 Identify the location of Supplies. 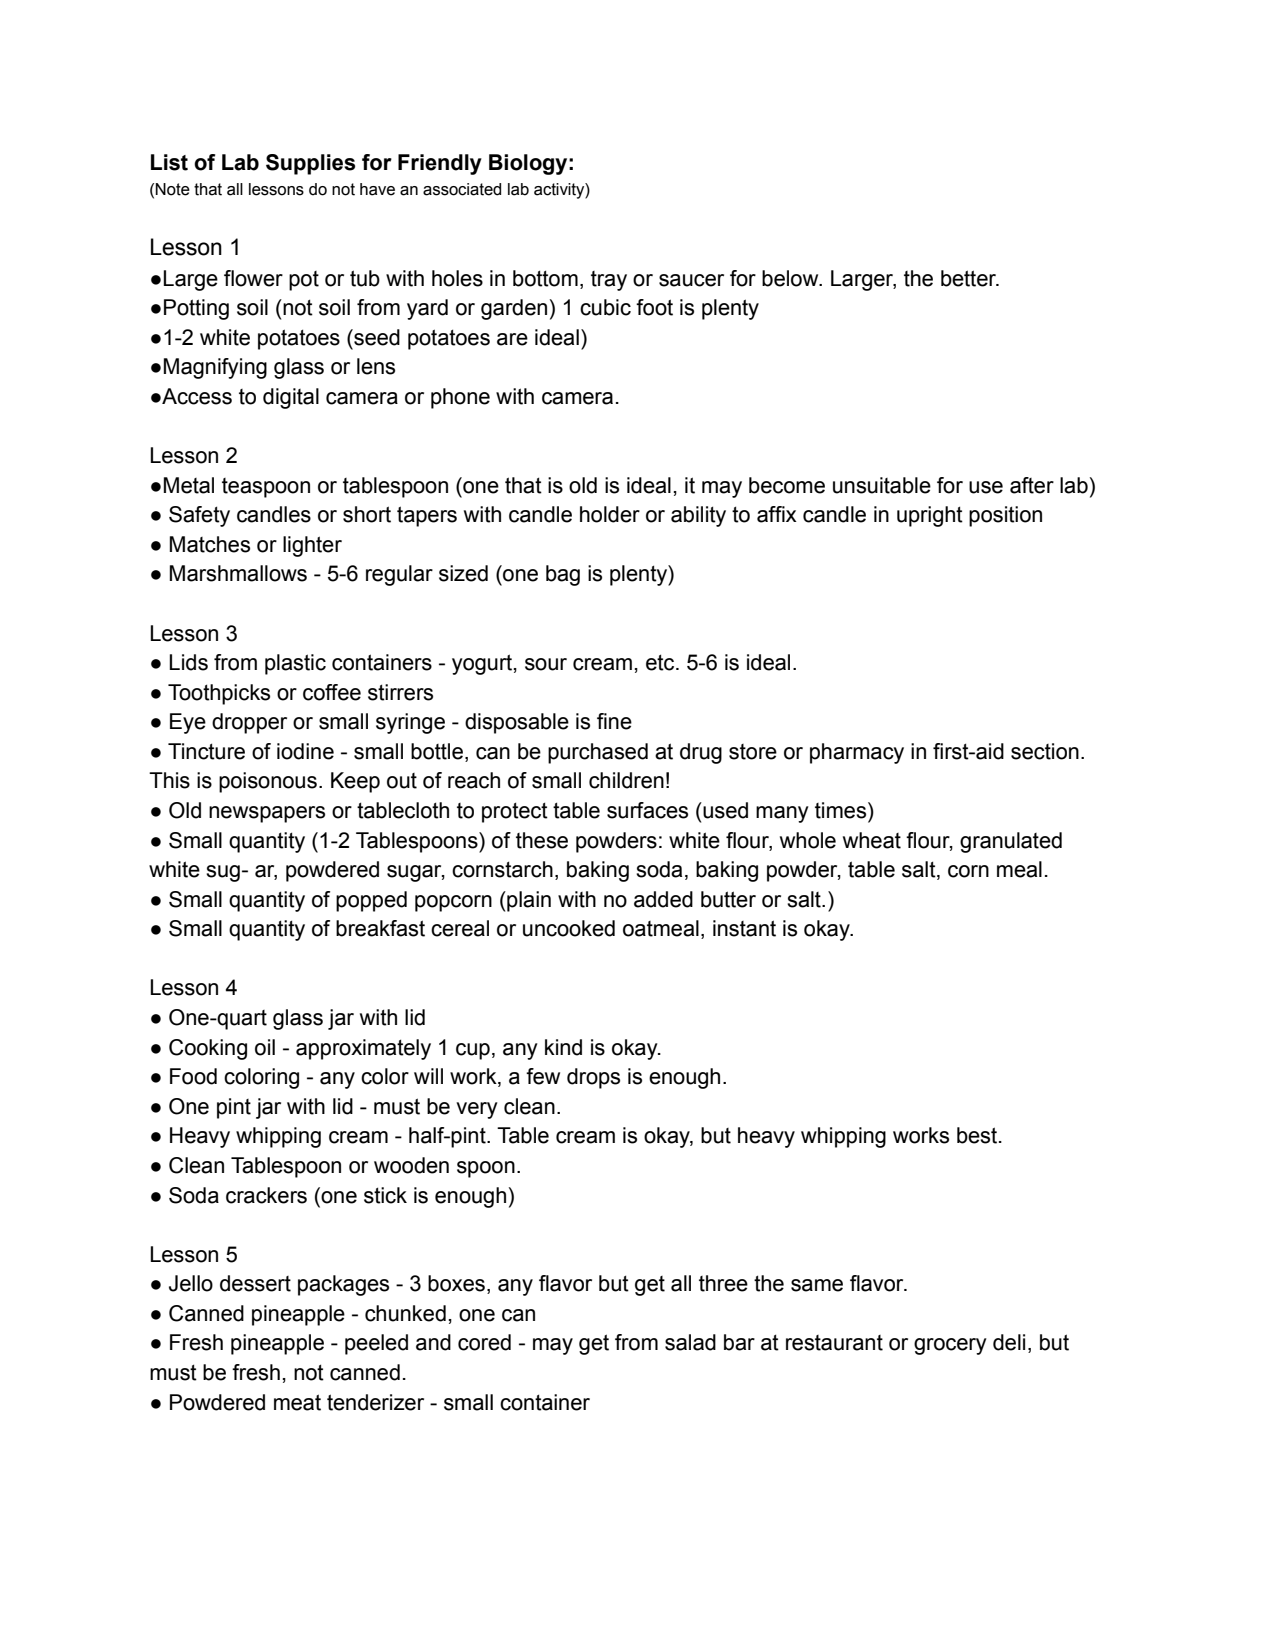
(310, 164).
